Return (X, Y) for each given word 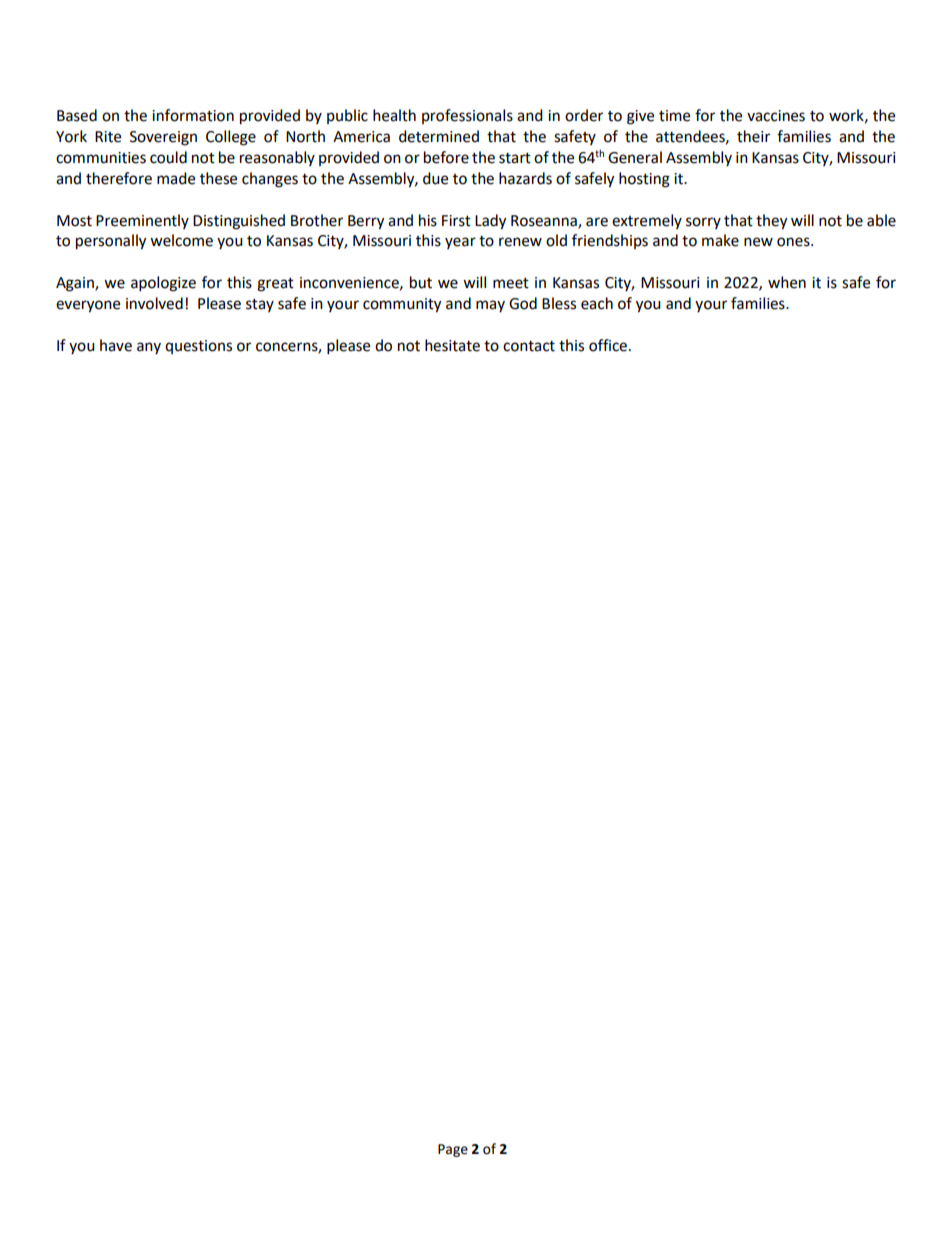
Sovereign (163, 138)
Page (453, 1150)
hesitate (452, 345)
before (446, 157)
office (608, 345)
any (149, 348)
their (753, 136)
